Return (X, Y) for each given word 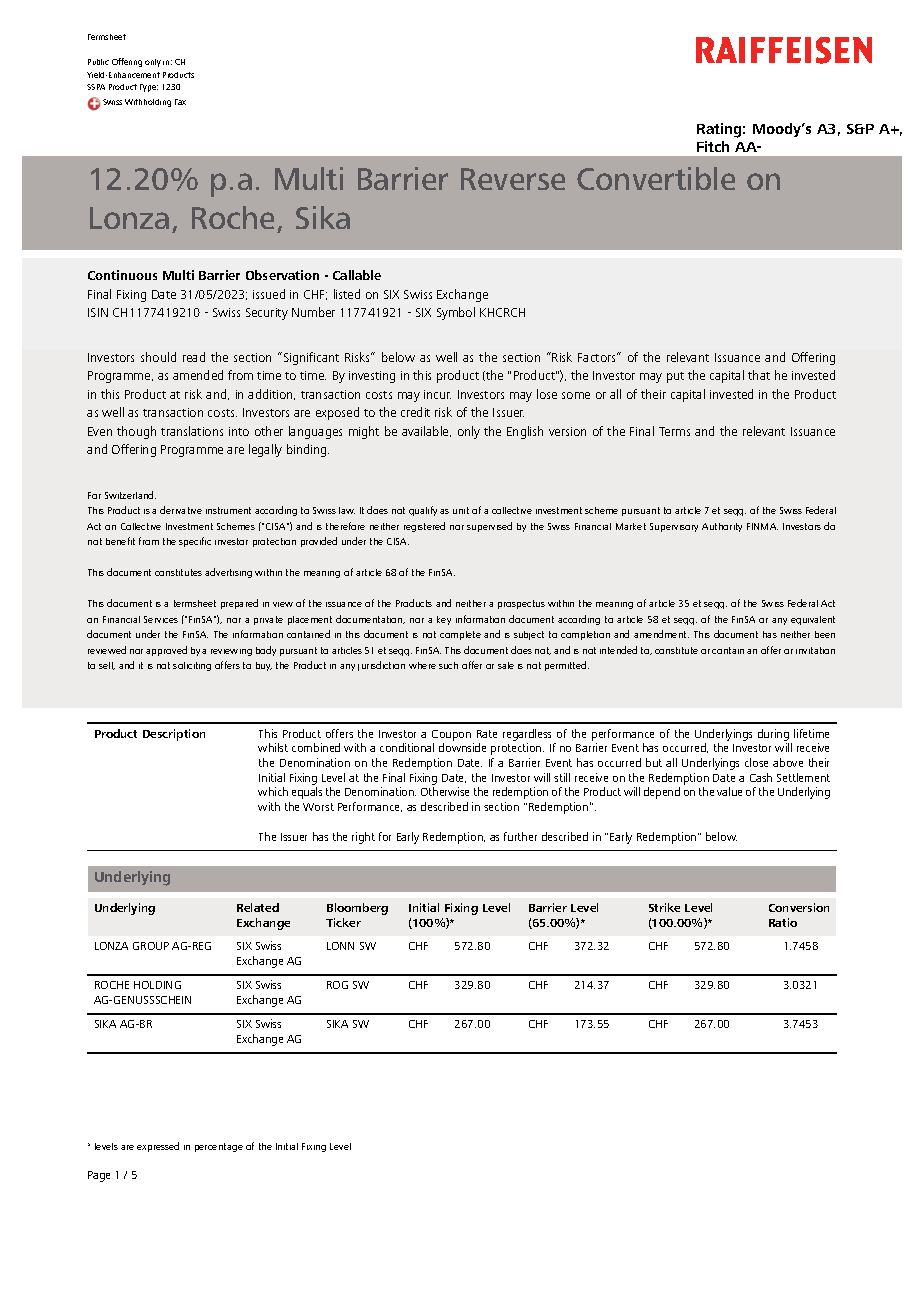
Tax (180, 102)
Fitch (713, 146)
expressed (158, 1147)
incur (437, 394)
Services (161, 619)
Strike (664, 907)
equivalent (813, 620)
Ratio (783, 922)
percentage (219, 1147)
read (194, 357)
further (520, 836)
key (444, 620)
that (759, 375)
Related (258, 907)
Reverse (513, 179)
